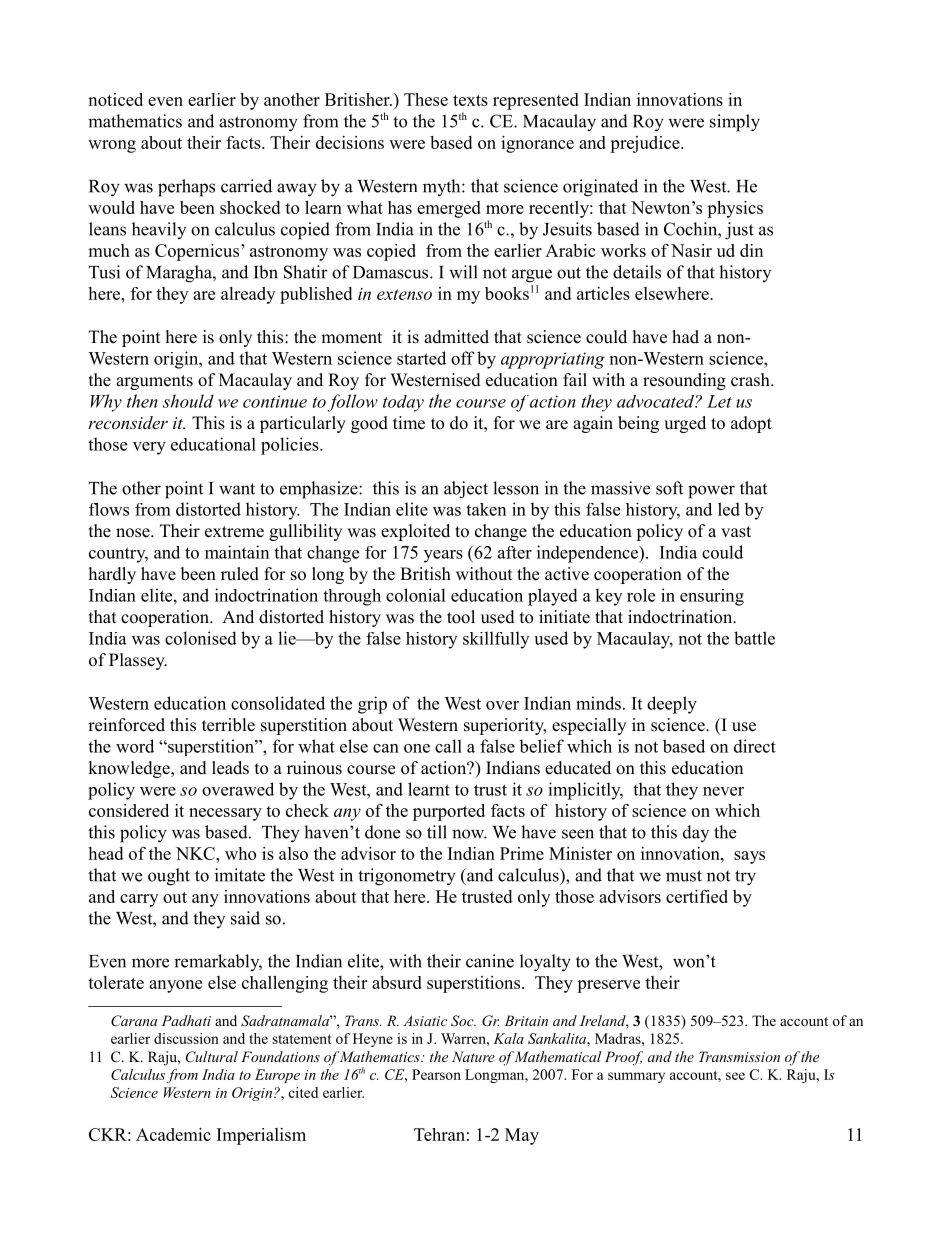 This document has width=952, height=1233. Describe the element at coordinates (201, 638) in the document. I see `colonised` at that location.
